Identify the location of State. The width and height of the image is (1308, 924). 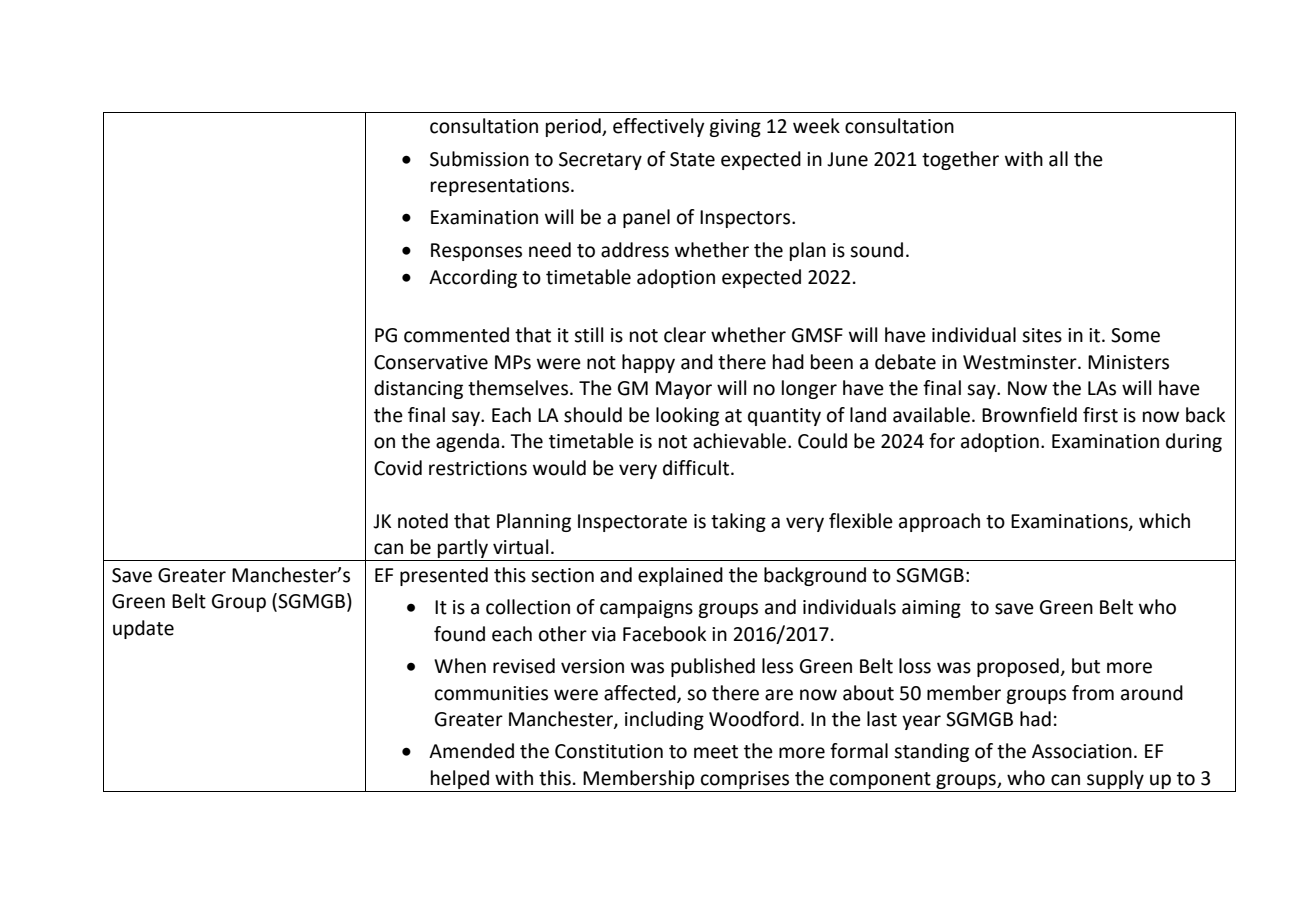
(692, 159).
